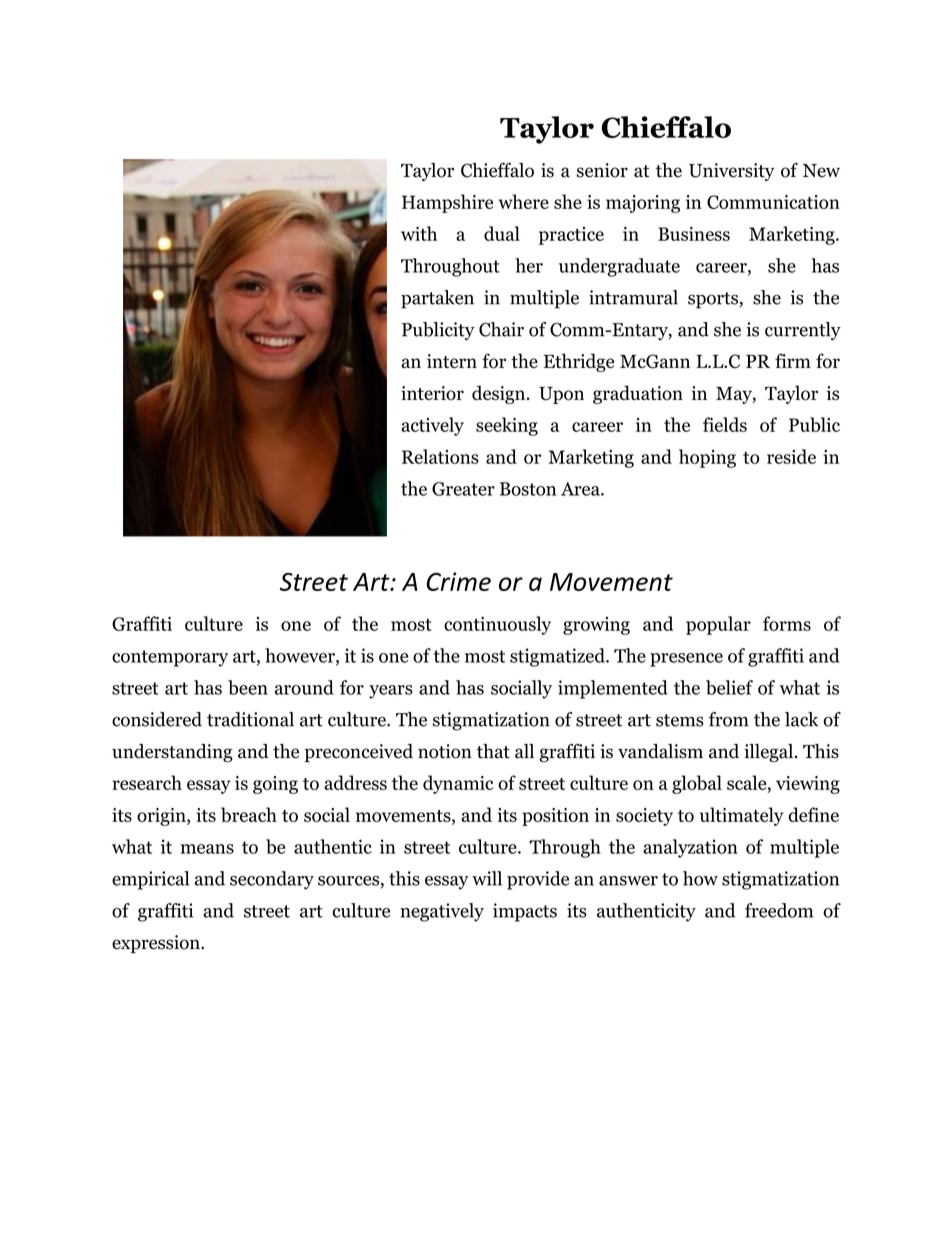 The width and height of the screenshot is (952, 1233). Describe the element at coordinates (250, 719) in the screenshot. I see `traditional` at that location.
